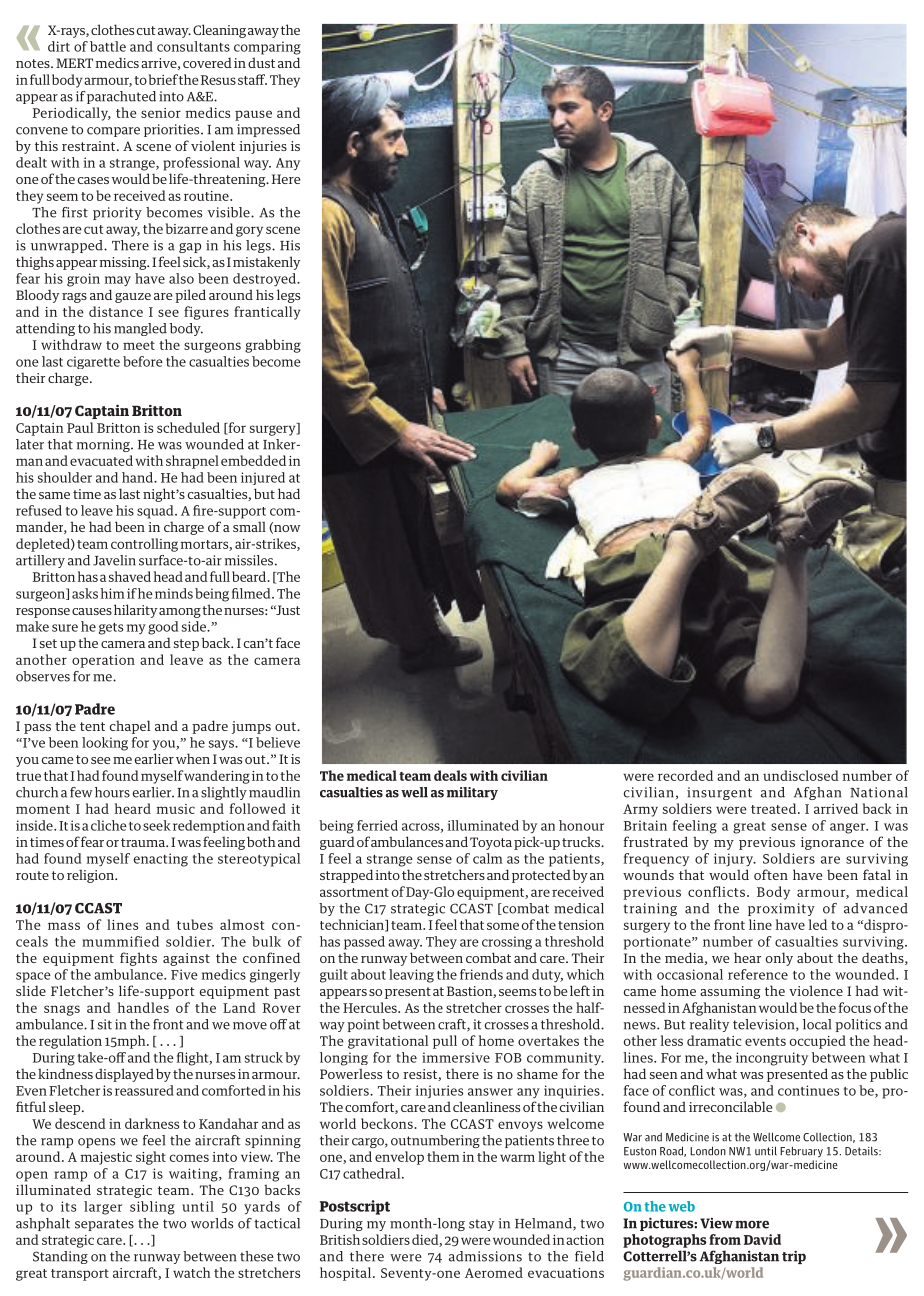 This screenshot has width=924, height=1296. I want to click on separates, so click(104, 1225).
